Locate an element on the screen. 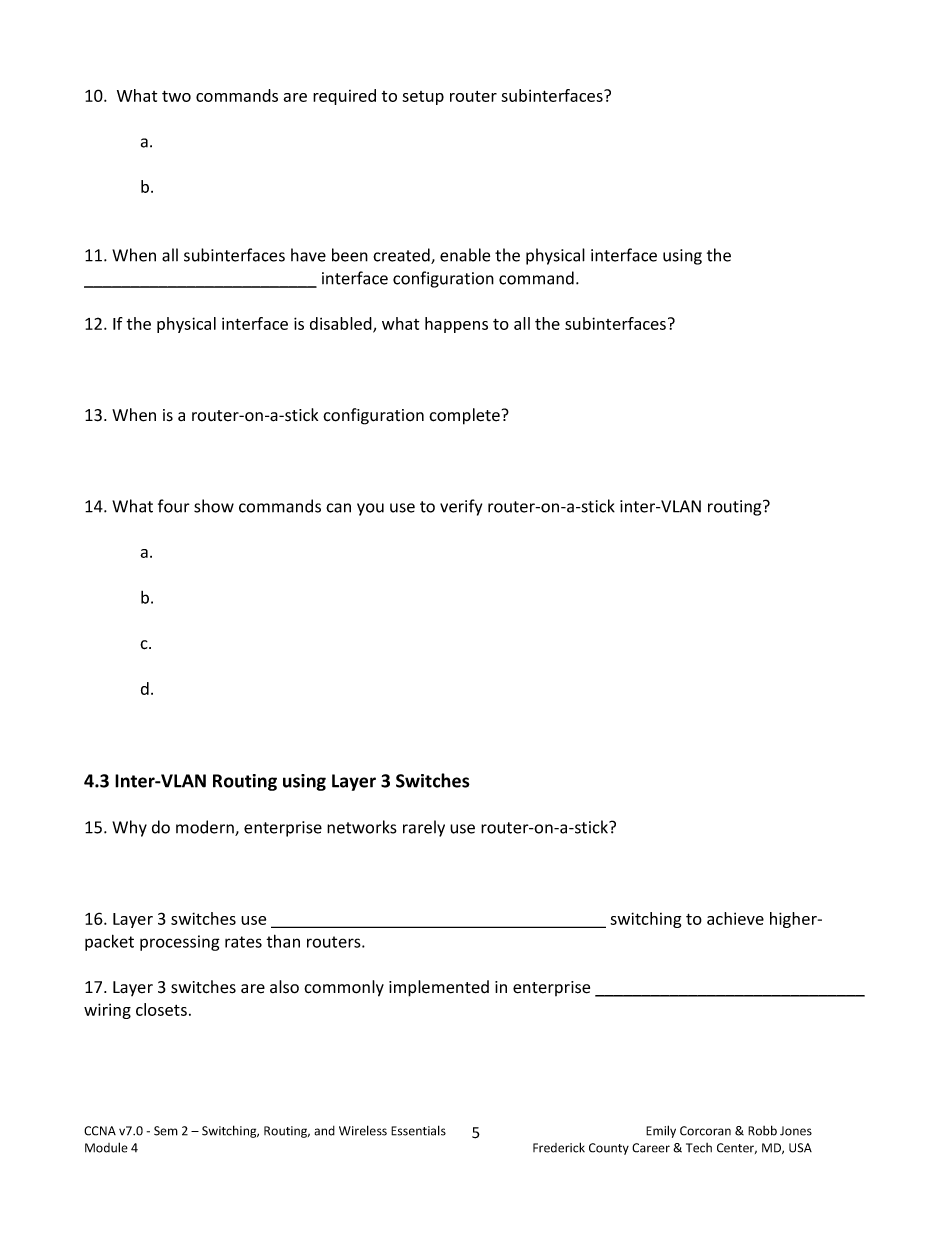 The image size is (952, 1233). enable is located at coordinates (465, 255).
